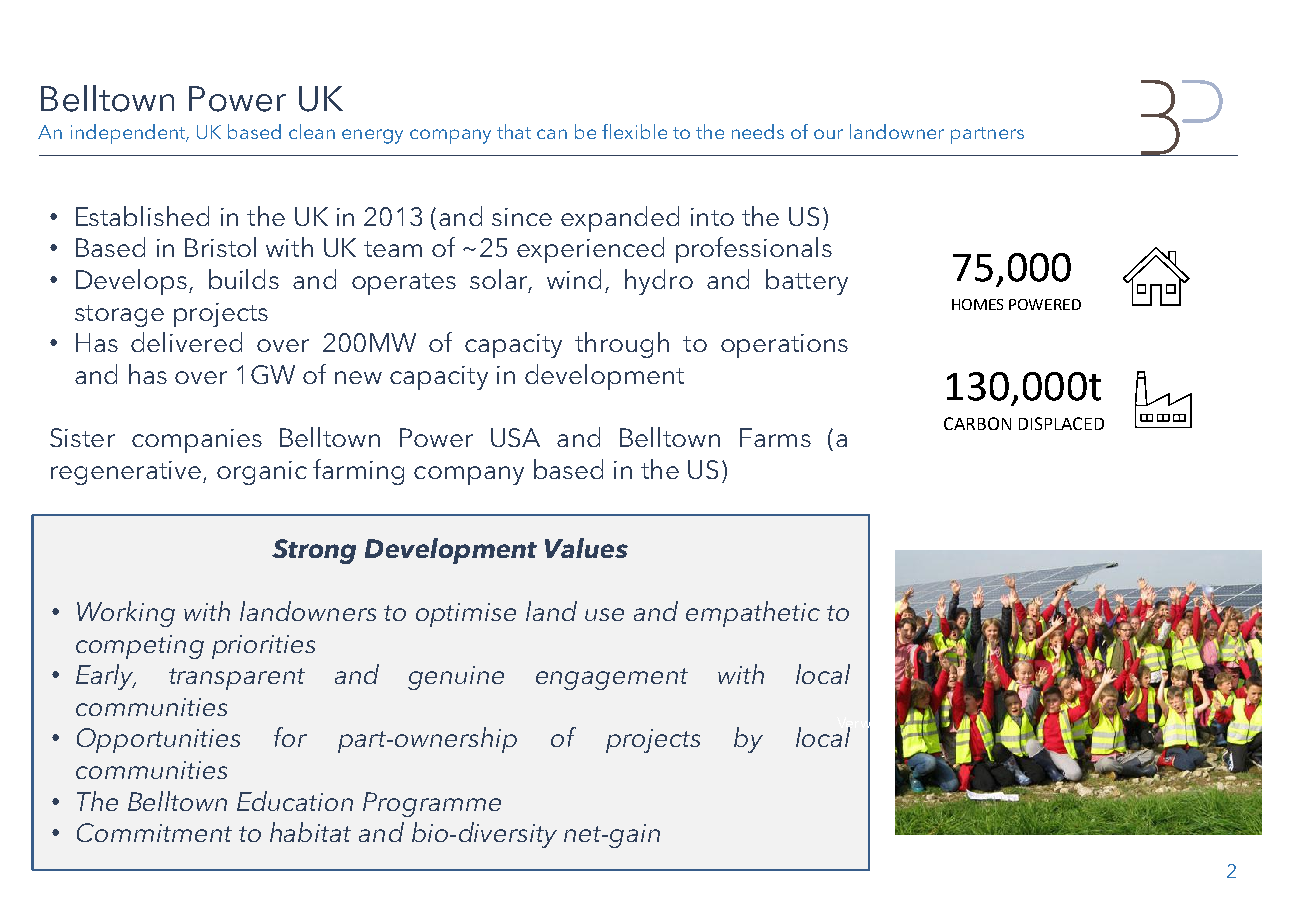 This page has width=1303, height=924. Describe the element at coordinates (197, 441) in the page. I see `companies` at that location.
